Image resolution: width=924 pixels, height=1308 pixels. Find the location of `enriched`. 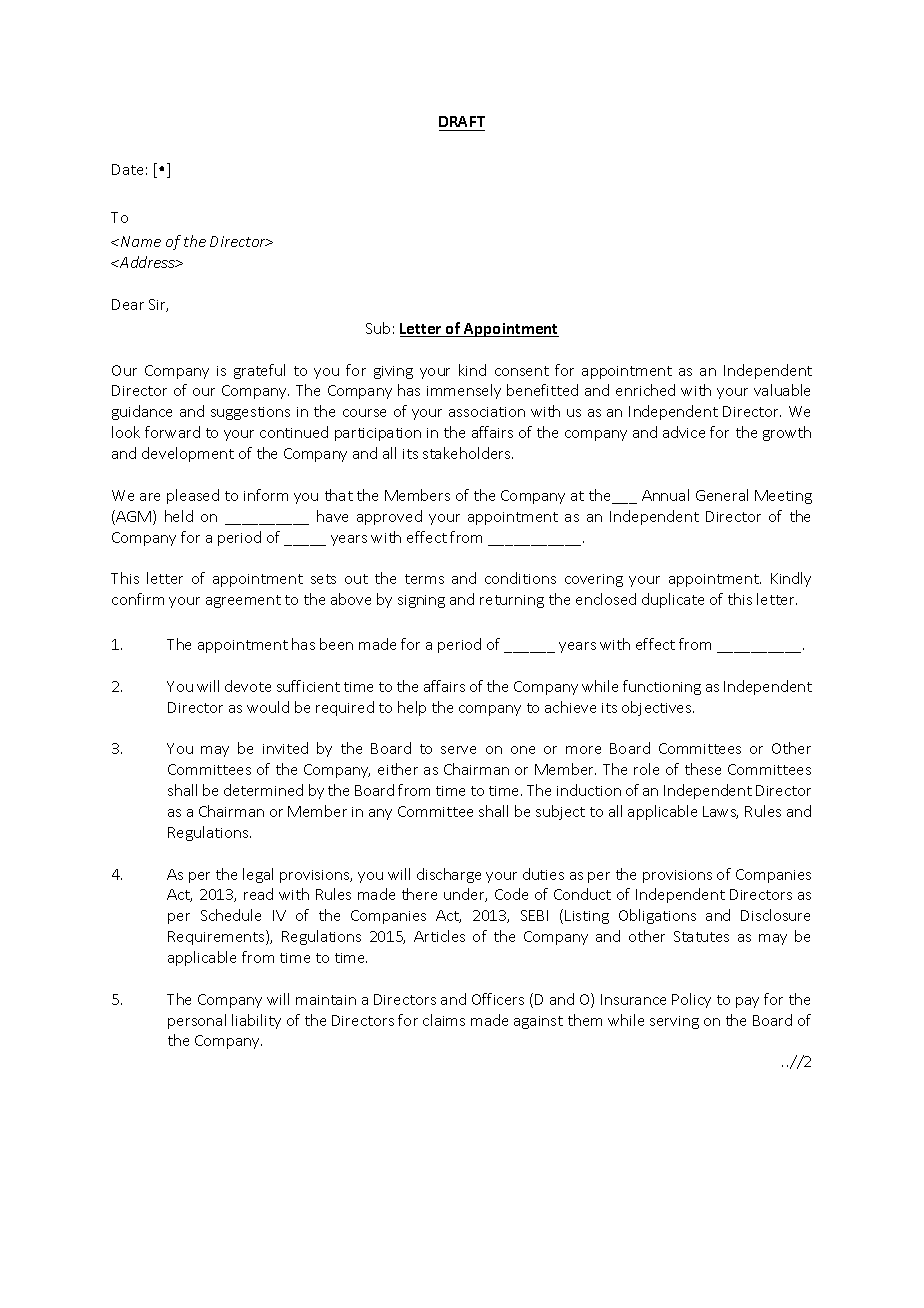

enriched is located at coordinates (645, 390).
